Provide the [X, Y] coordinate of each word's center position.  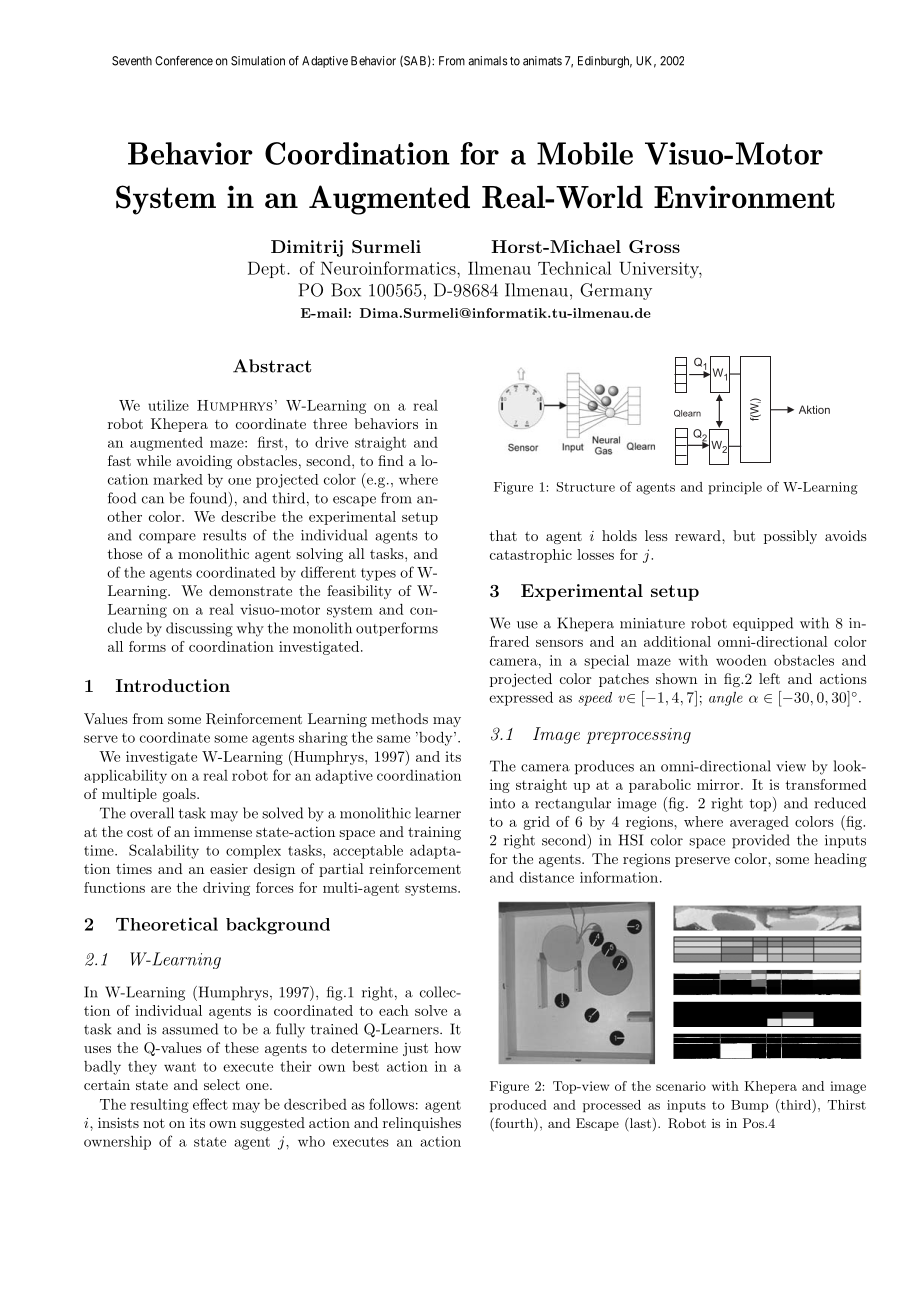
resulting [159, 1106]
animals [488, 61]
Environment [744, 196]
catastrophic [531, 556]
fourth [514, 1124]
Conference [184, 61]
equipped [763, 624]
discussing [199, 629]
